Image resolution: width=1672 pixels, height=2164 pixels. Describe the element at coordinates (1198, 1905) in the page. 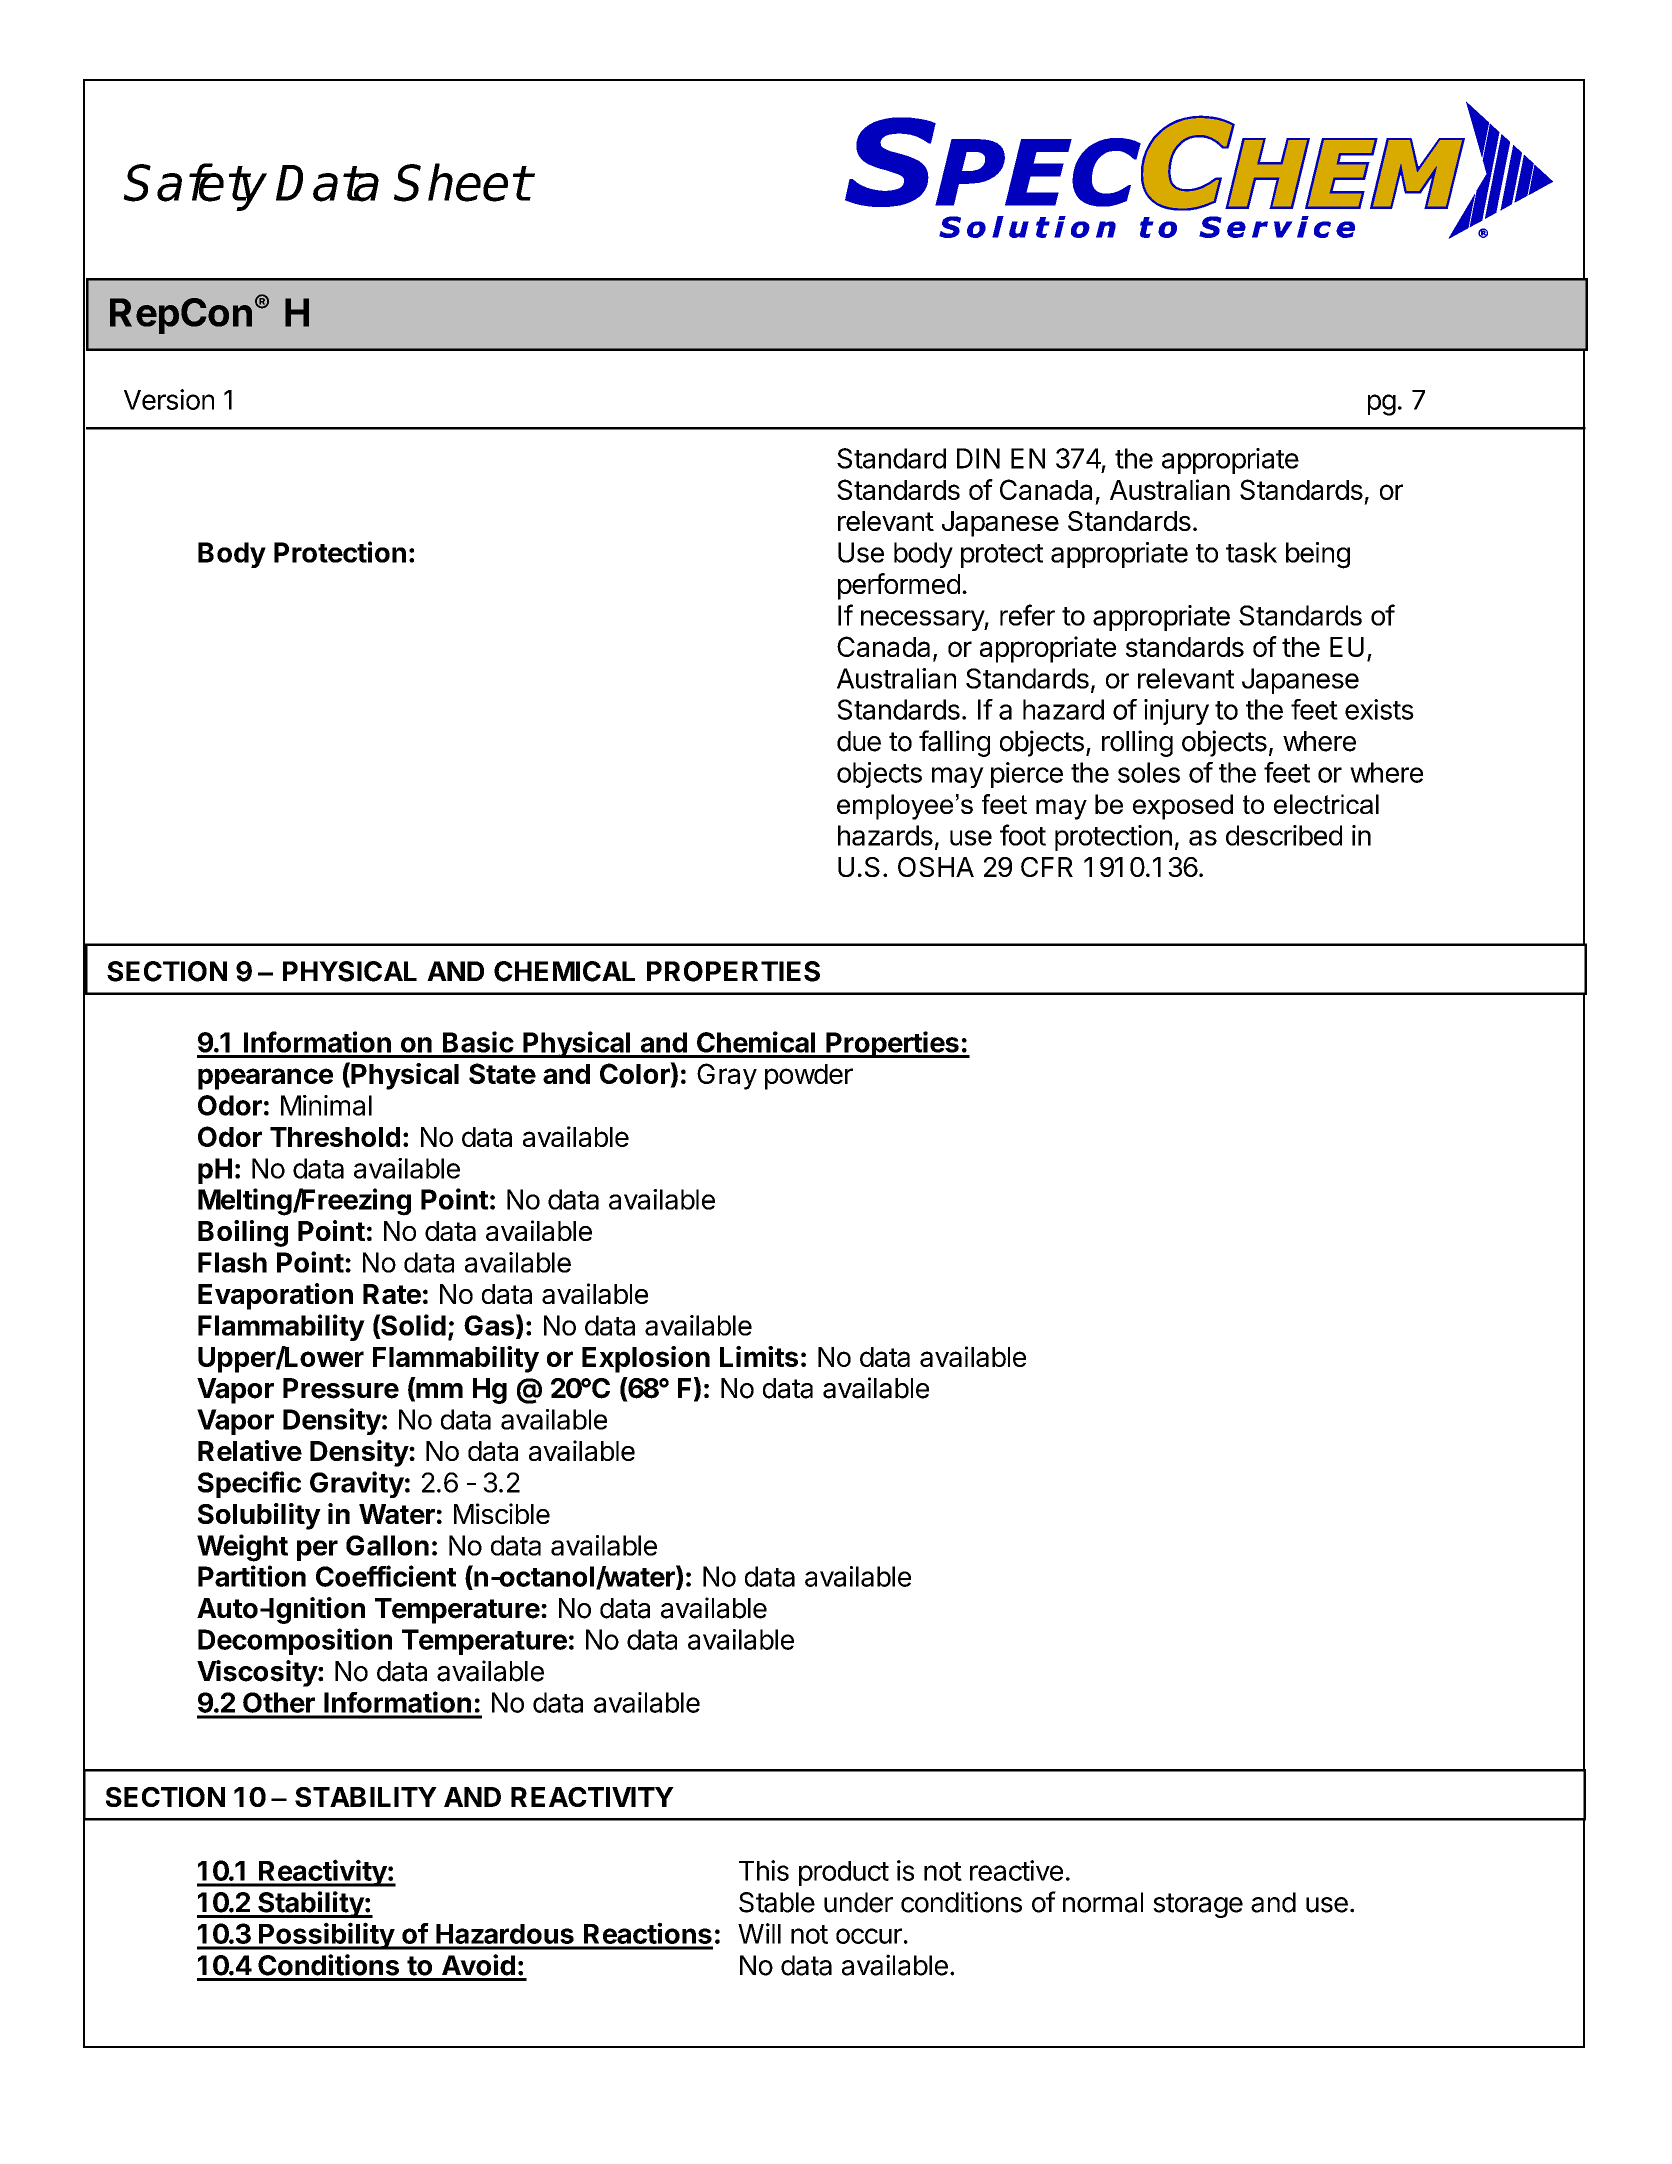

I see `storage` at that location.
